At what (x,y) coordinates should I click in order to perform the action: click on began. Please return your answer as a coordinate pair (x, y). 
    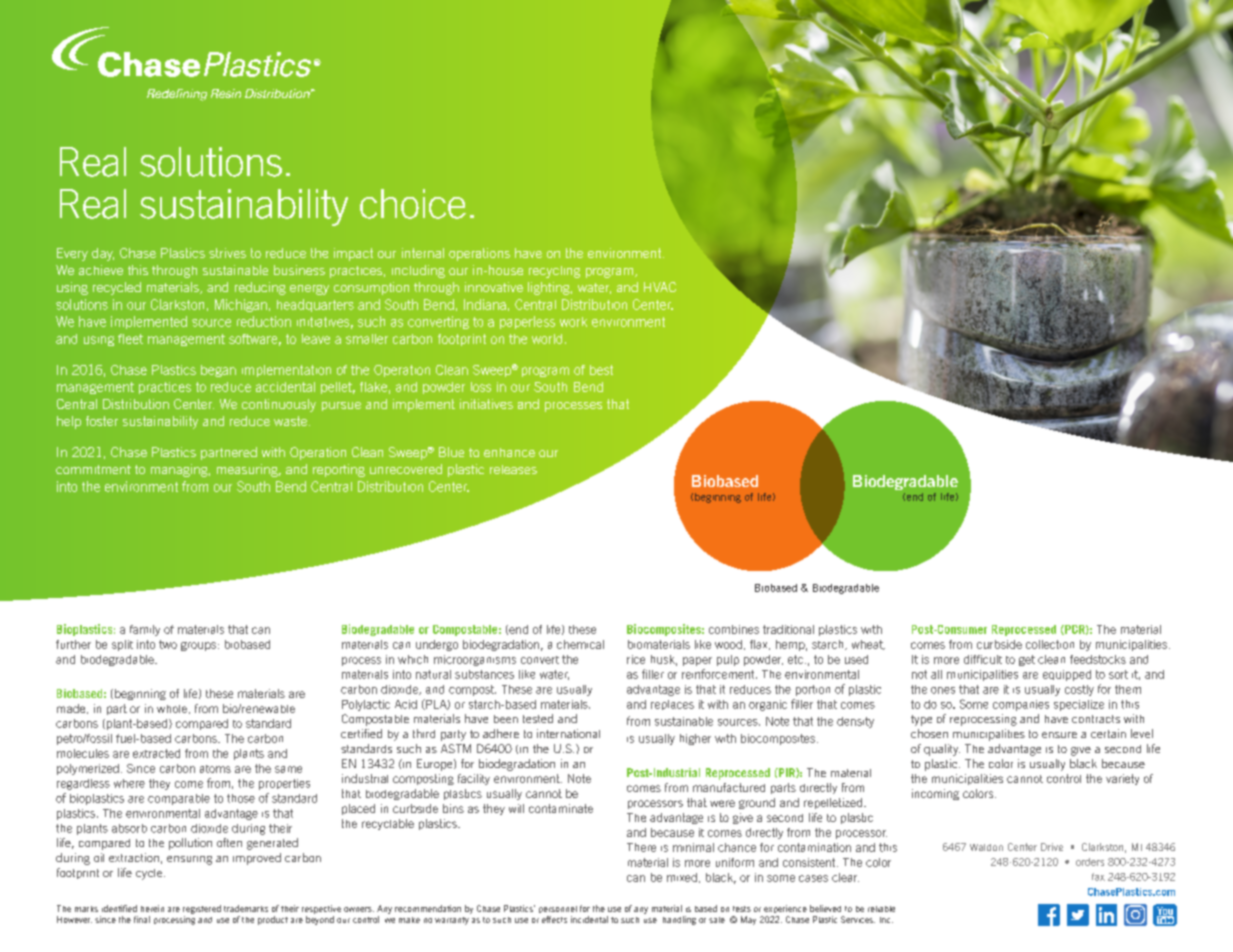
    Looking at the image, I should click on (218, 371).
